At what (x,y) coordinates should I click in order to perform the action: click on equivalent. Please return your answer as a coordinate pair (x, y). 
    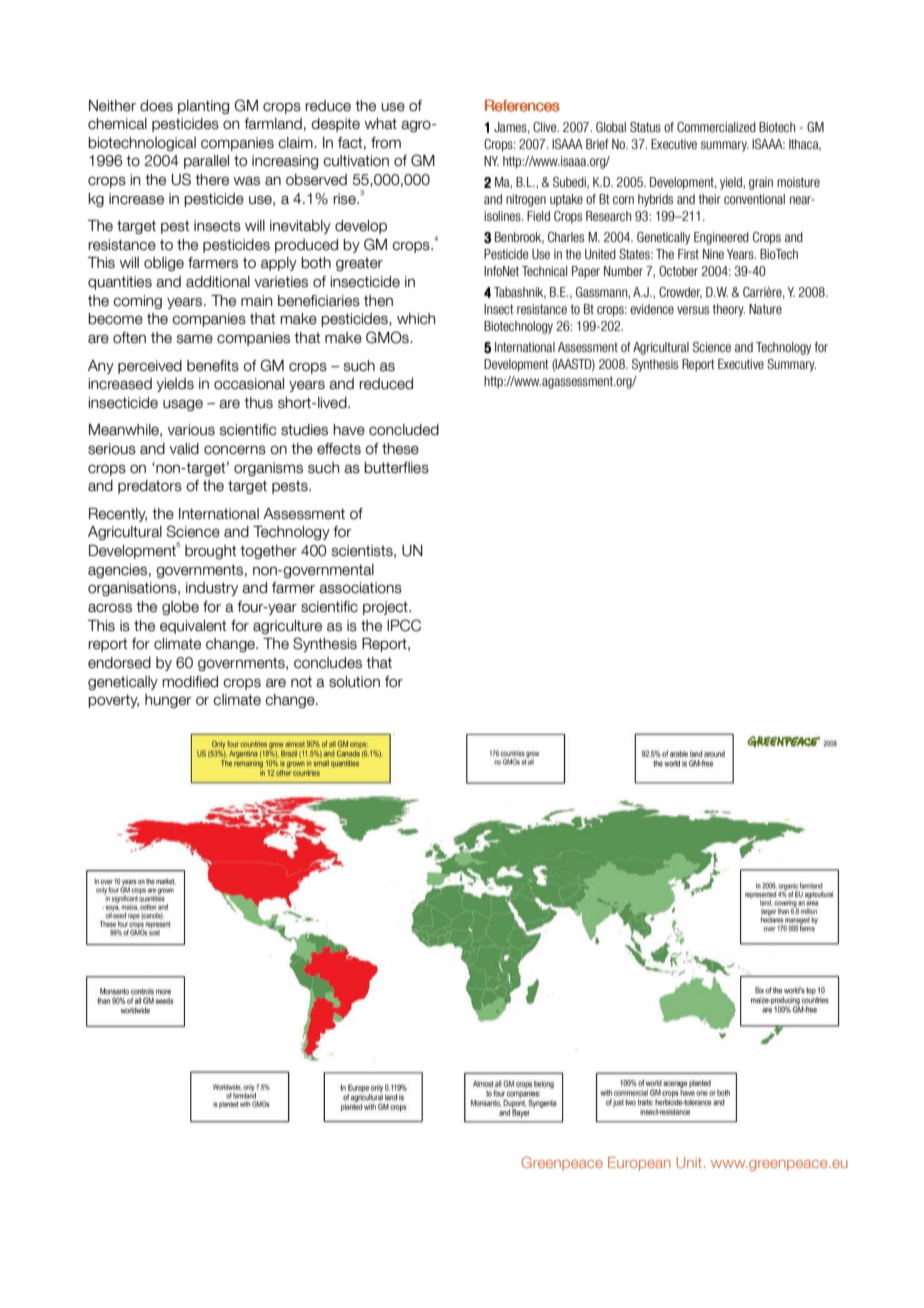
    Looking at the image, I should click on (193, 627).
